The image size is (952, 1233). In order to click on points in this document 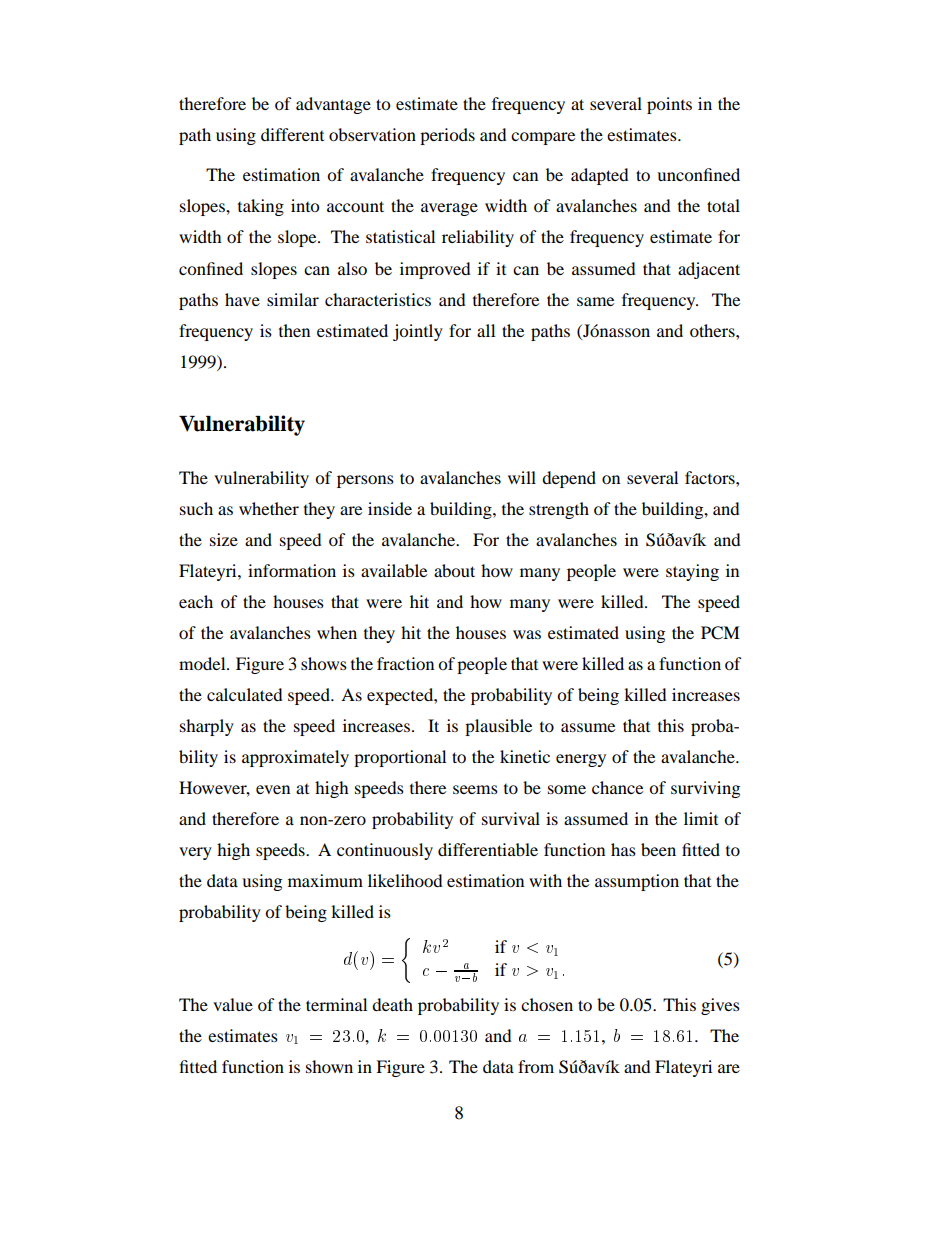, I will do `click(669, 105)`.
